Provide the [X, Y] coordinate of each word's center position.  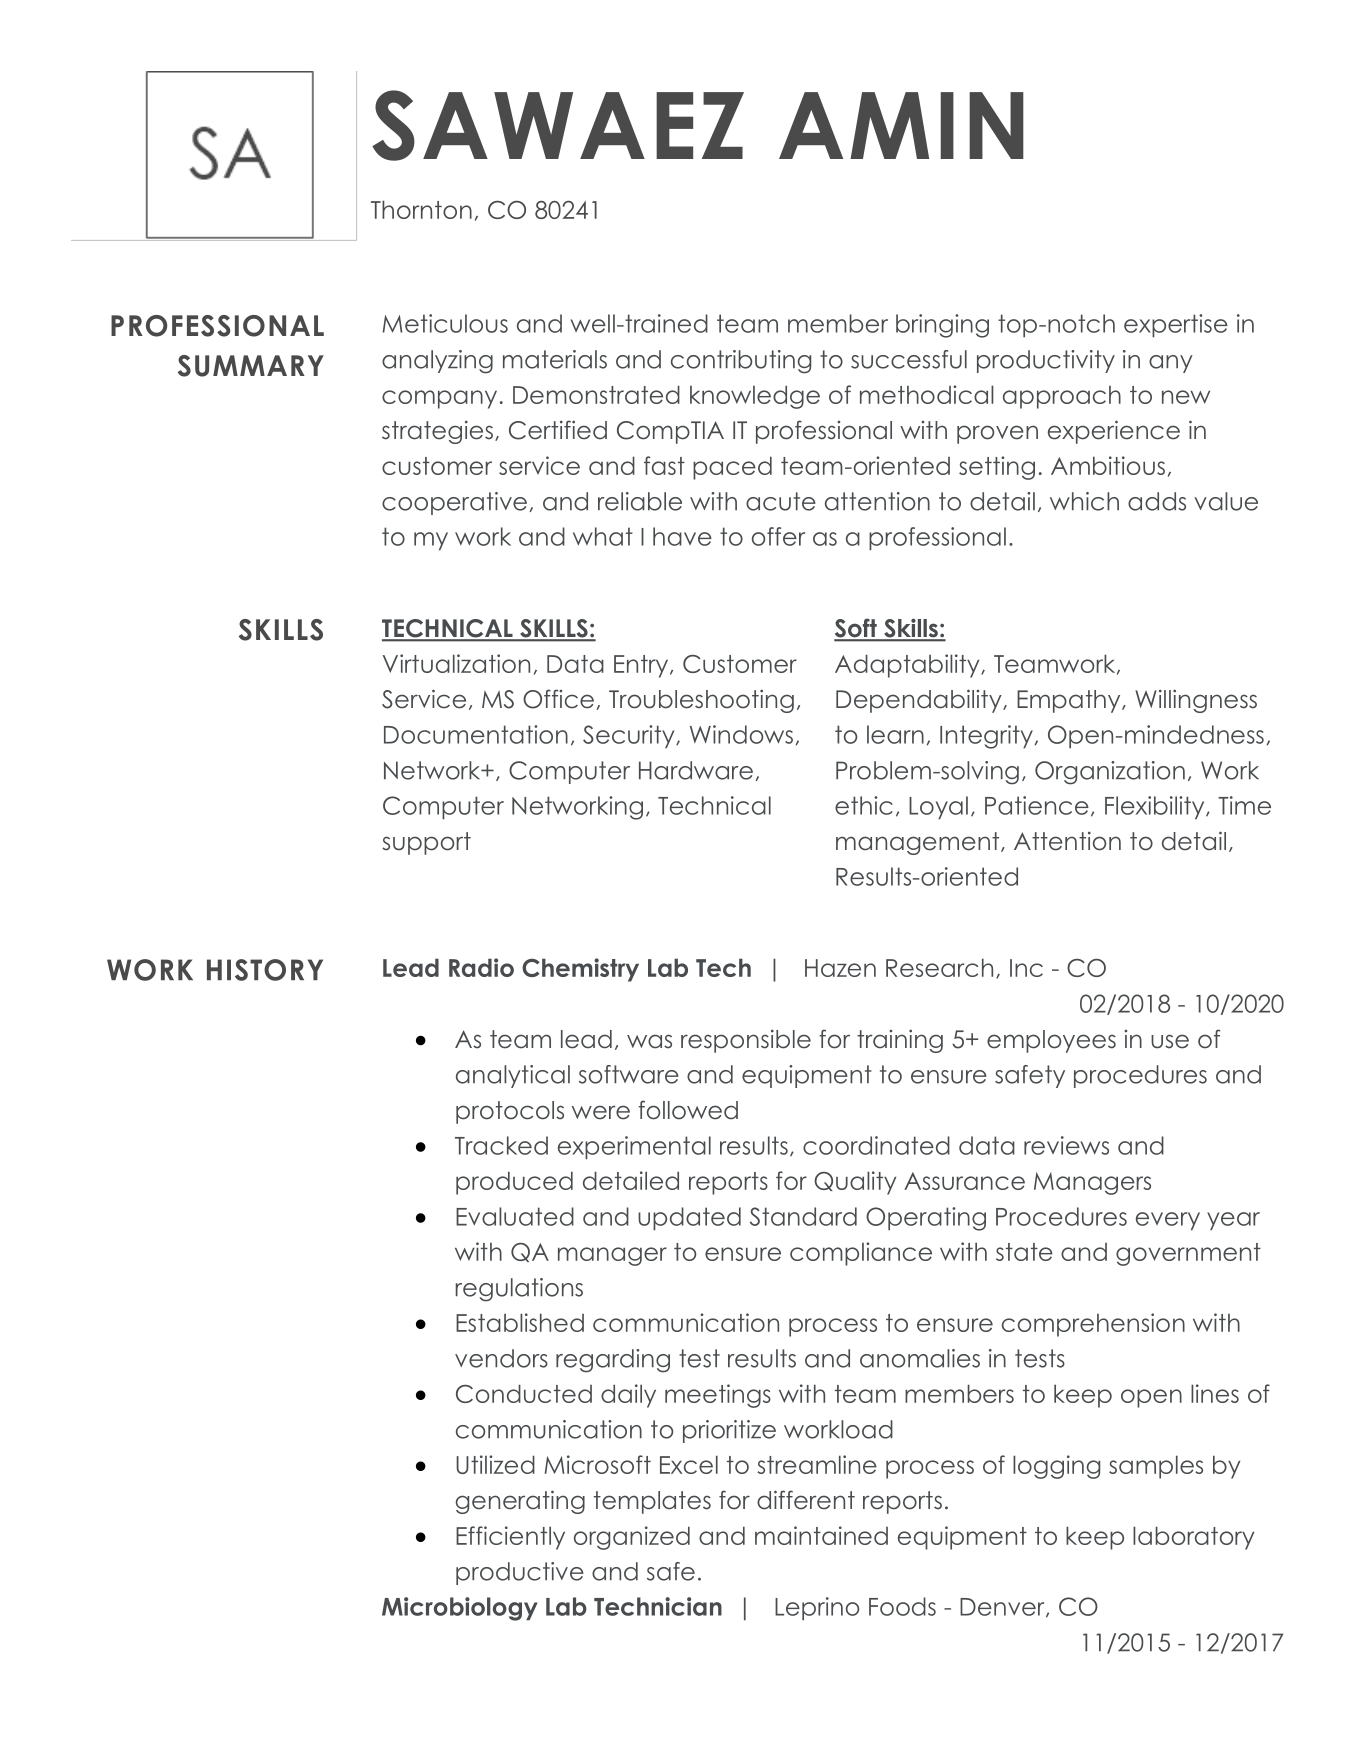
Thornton [421, 209]
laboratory [1193, 1538]
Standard [803, 1216]
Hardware [696, 770]
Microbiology [460, 1609]
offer [778, 536]
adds [1157, 501]
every [1168, 1221]
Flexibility [1156, 807]
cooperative [454, 503]
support [426, 843]
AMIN [901, 125]
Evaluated [515, 1216]
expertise [1176, 325]
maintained [821, 1535]
